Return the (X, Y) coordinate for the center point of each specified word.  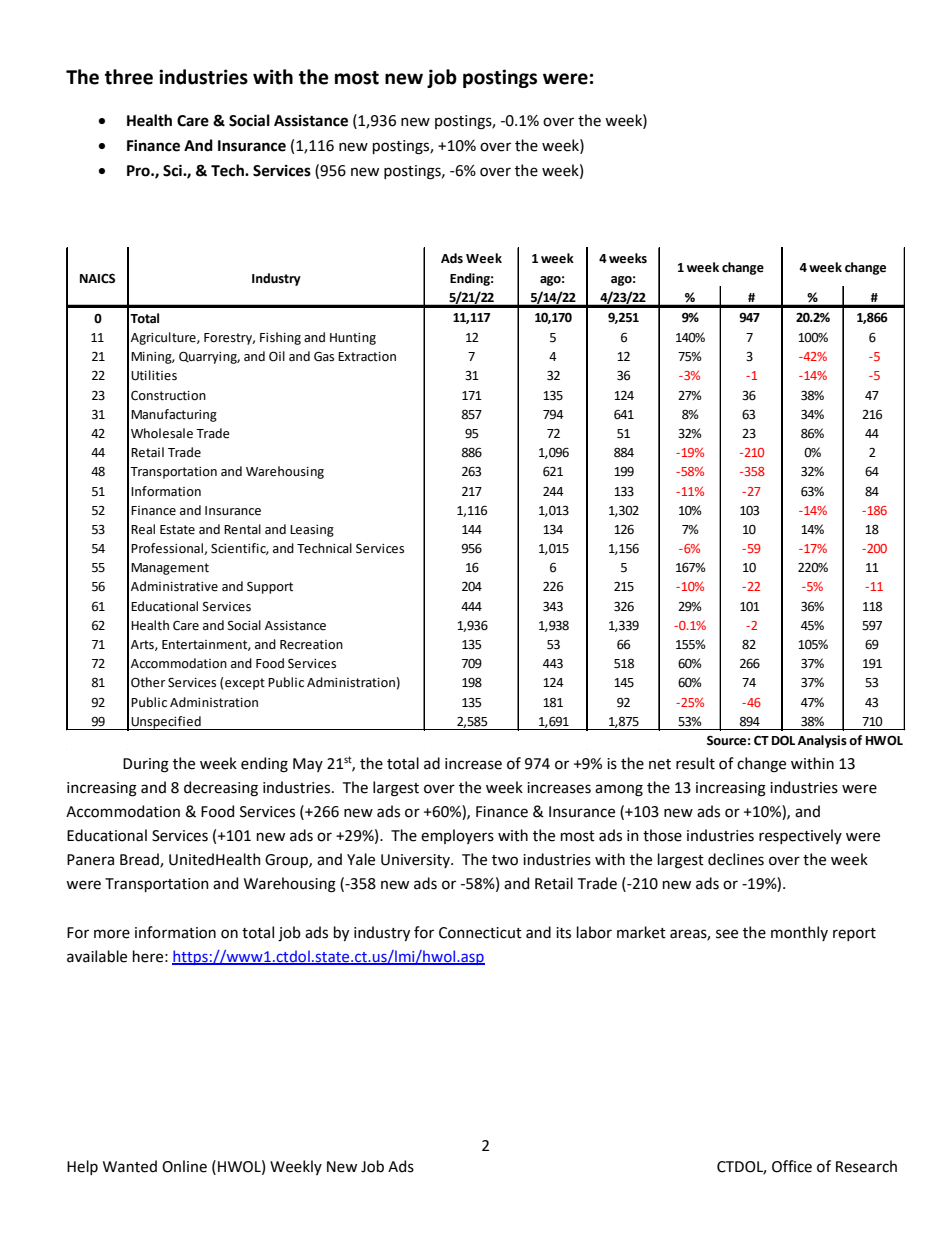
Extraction (367, 357)
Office (792, 1166)
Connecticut (480, 933)
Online (184, 1166)
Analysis (822, 741)
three (129, 77)
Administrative (174, 586)
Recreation (311, 645)
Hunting (353, 339)
